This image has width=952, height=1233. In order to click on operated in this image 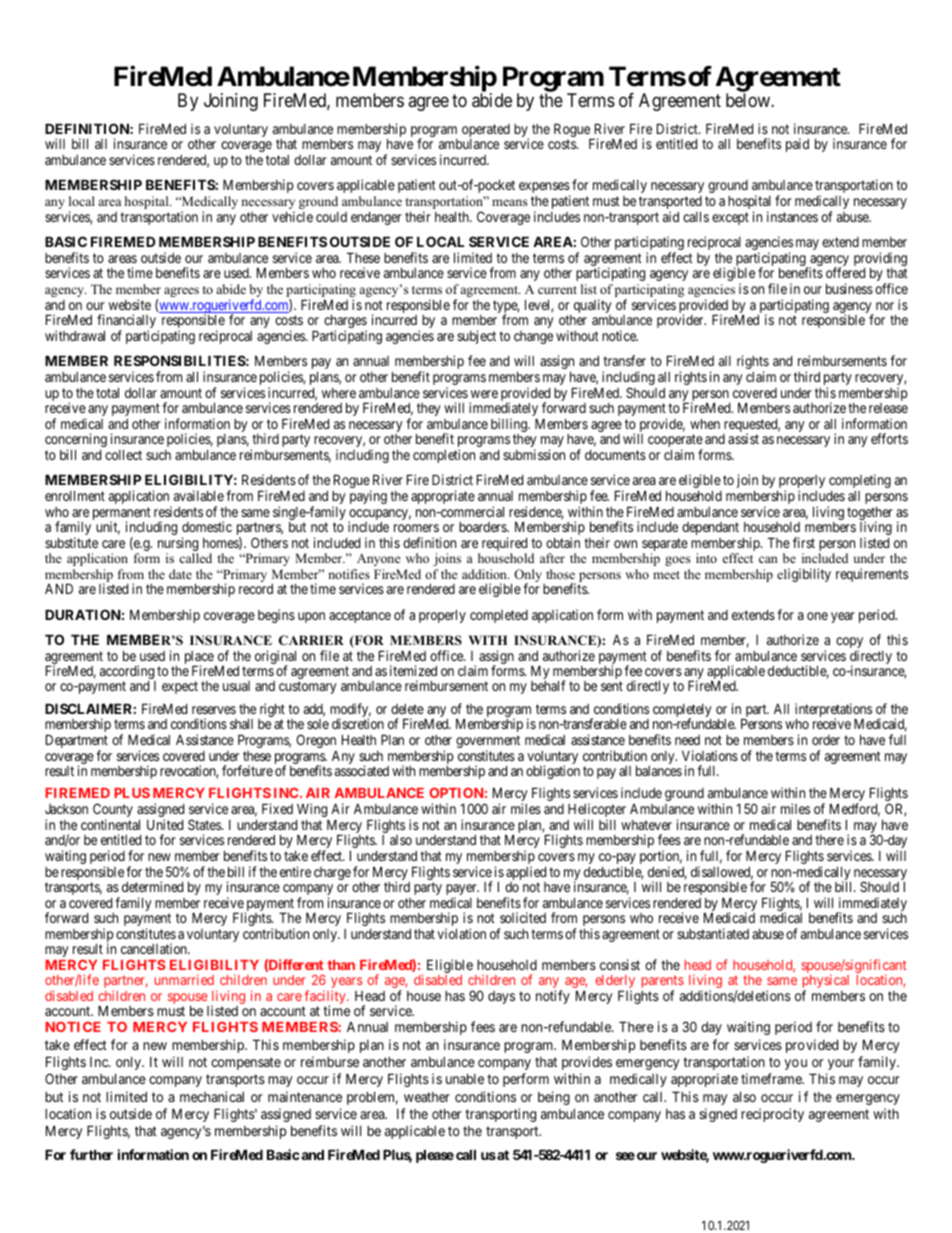, I will do `click(486, 132)`.
